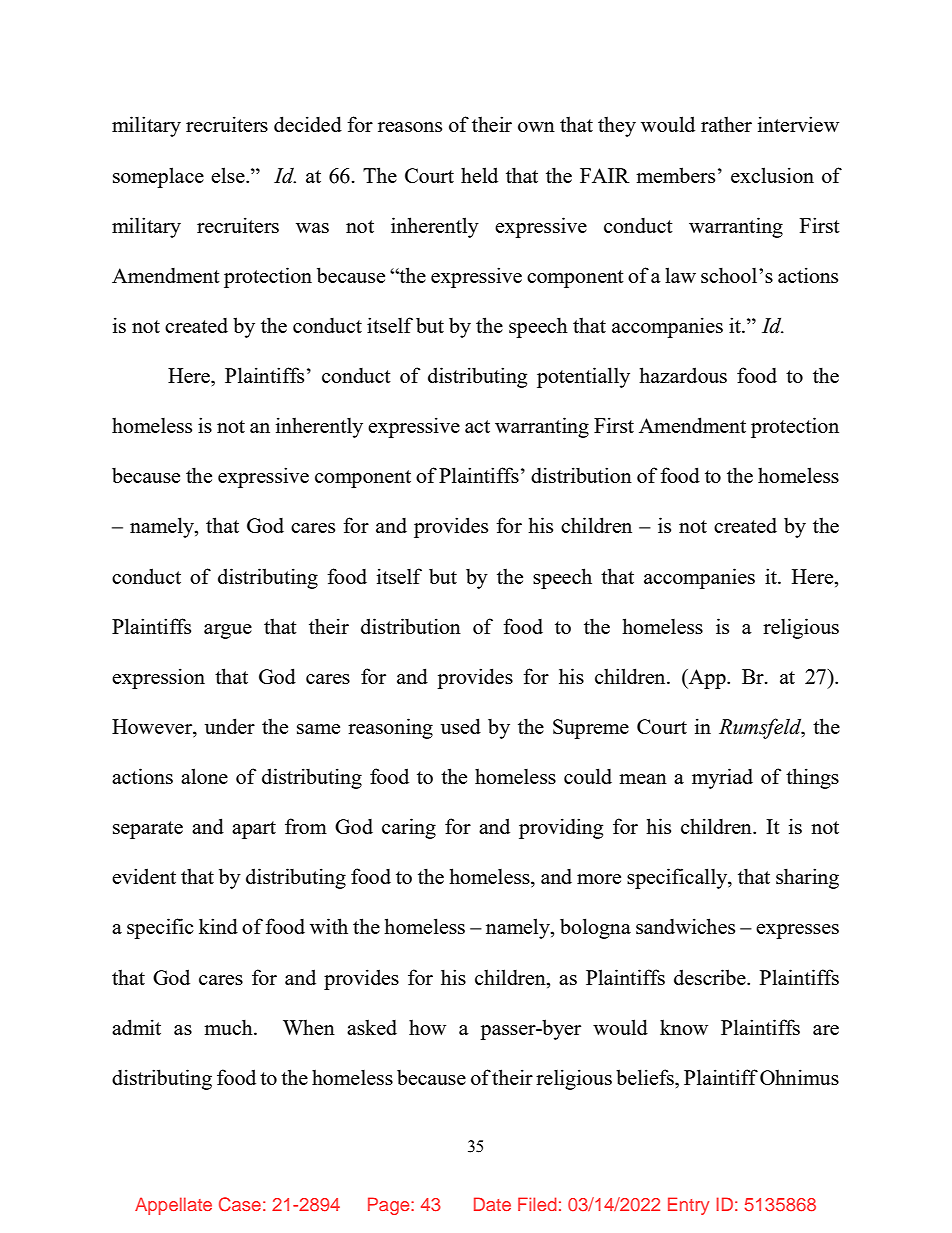 Image resolution: width=952 pixels, height=1233 pixels. What do you see at coordinates (240, 1204) in the image?
I see `Case` at bounding box center [240, 1204].
